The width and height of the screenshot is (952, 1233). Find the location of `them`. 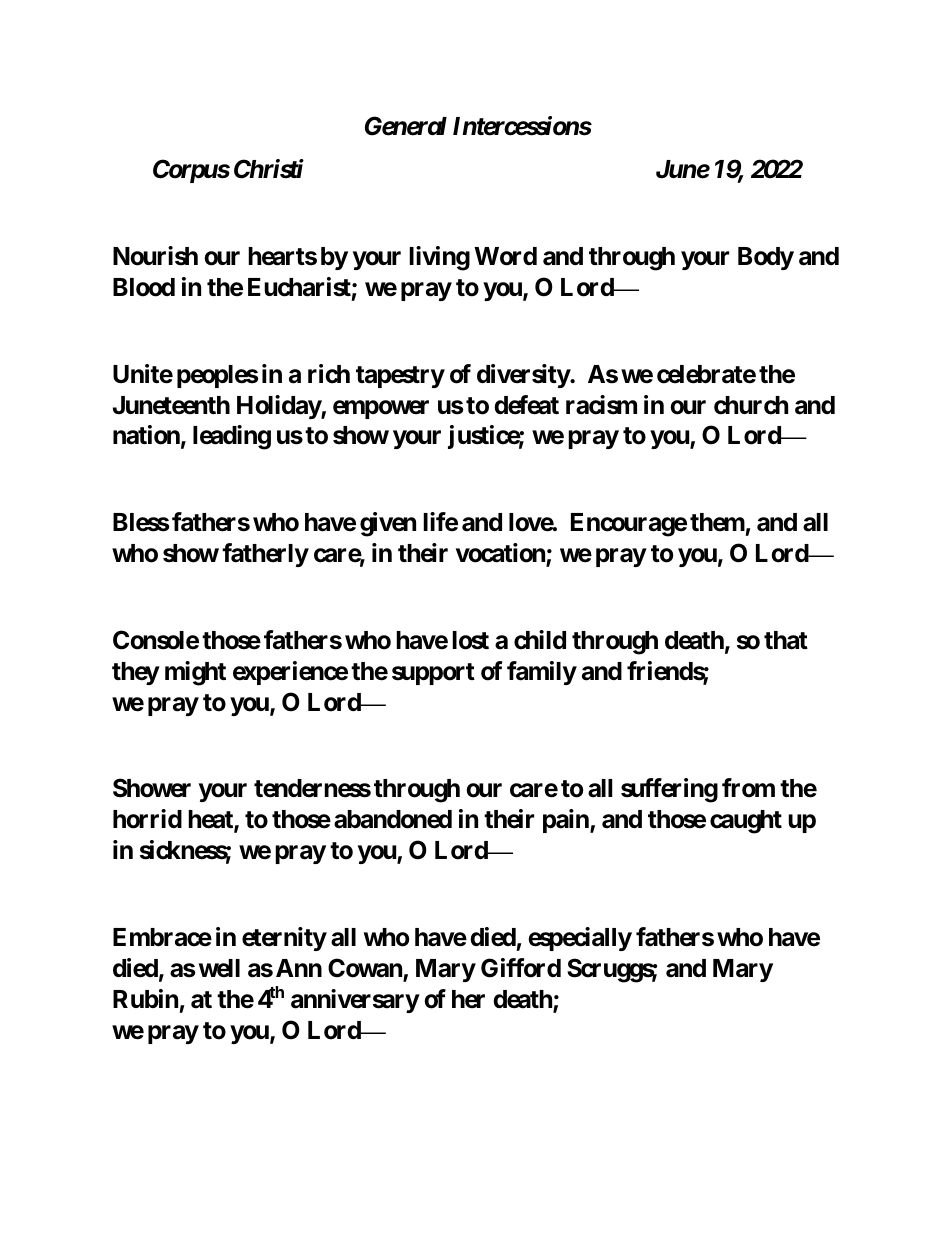

them is located at coordinates (717, 522).
